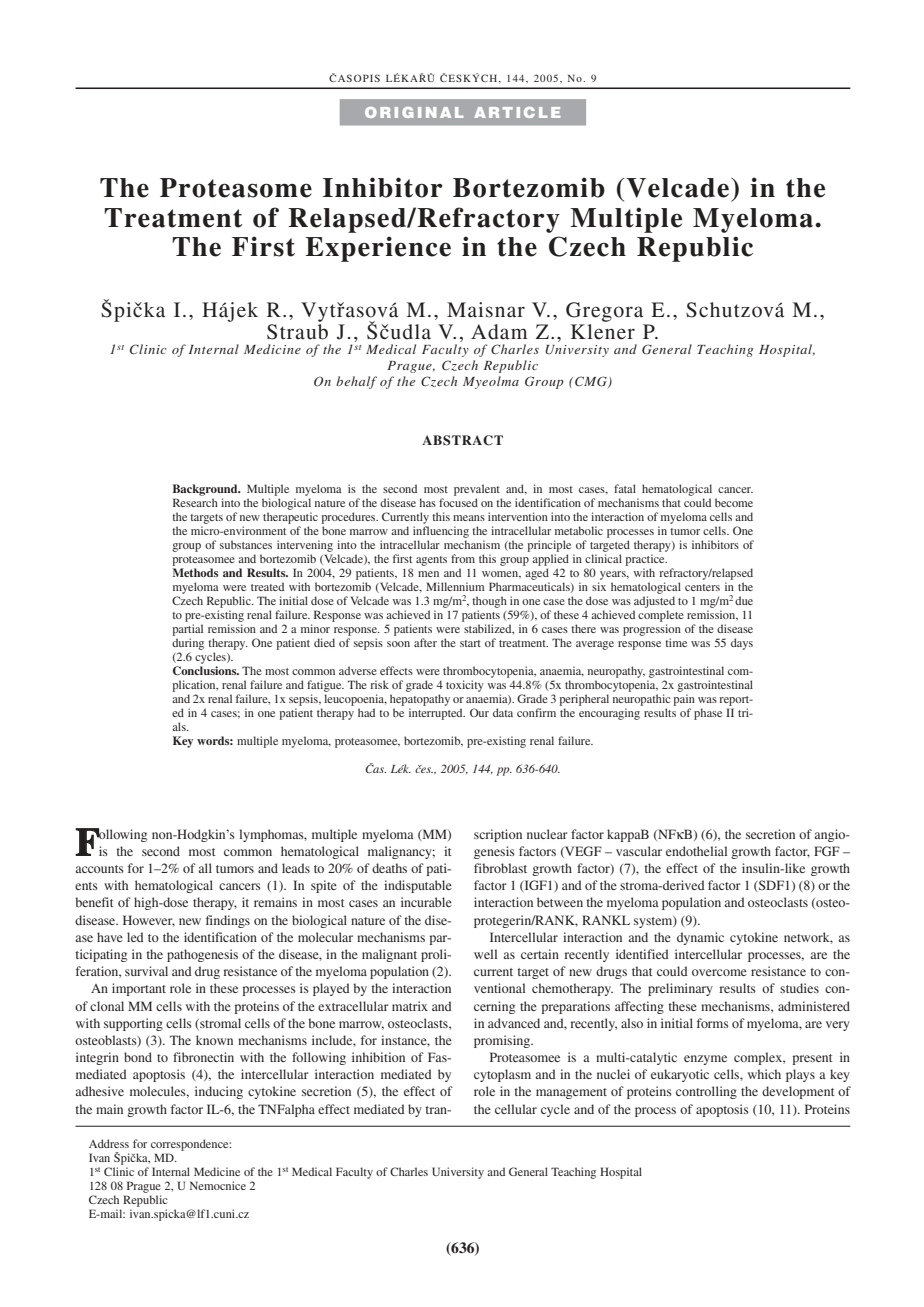  I want to click on Adam, so click(499, 332).
